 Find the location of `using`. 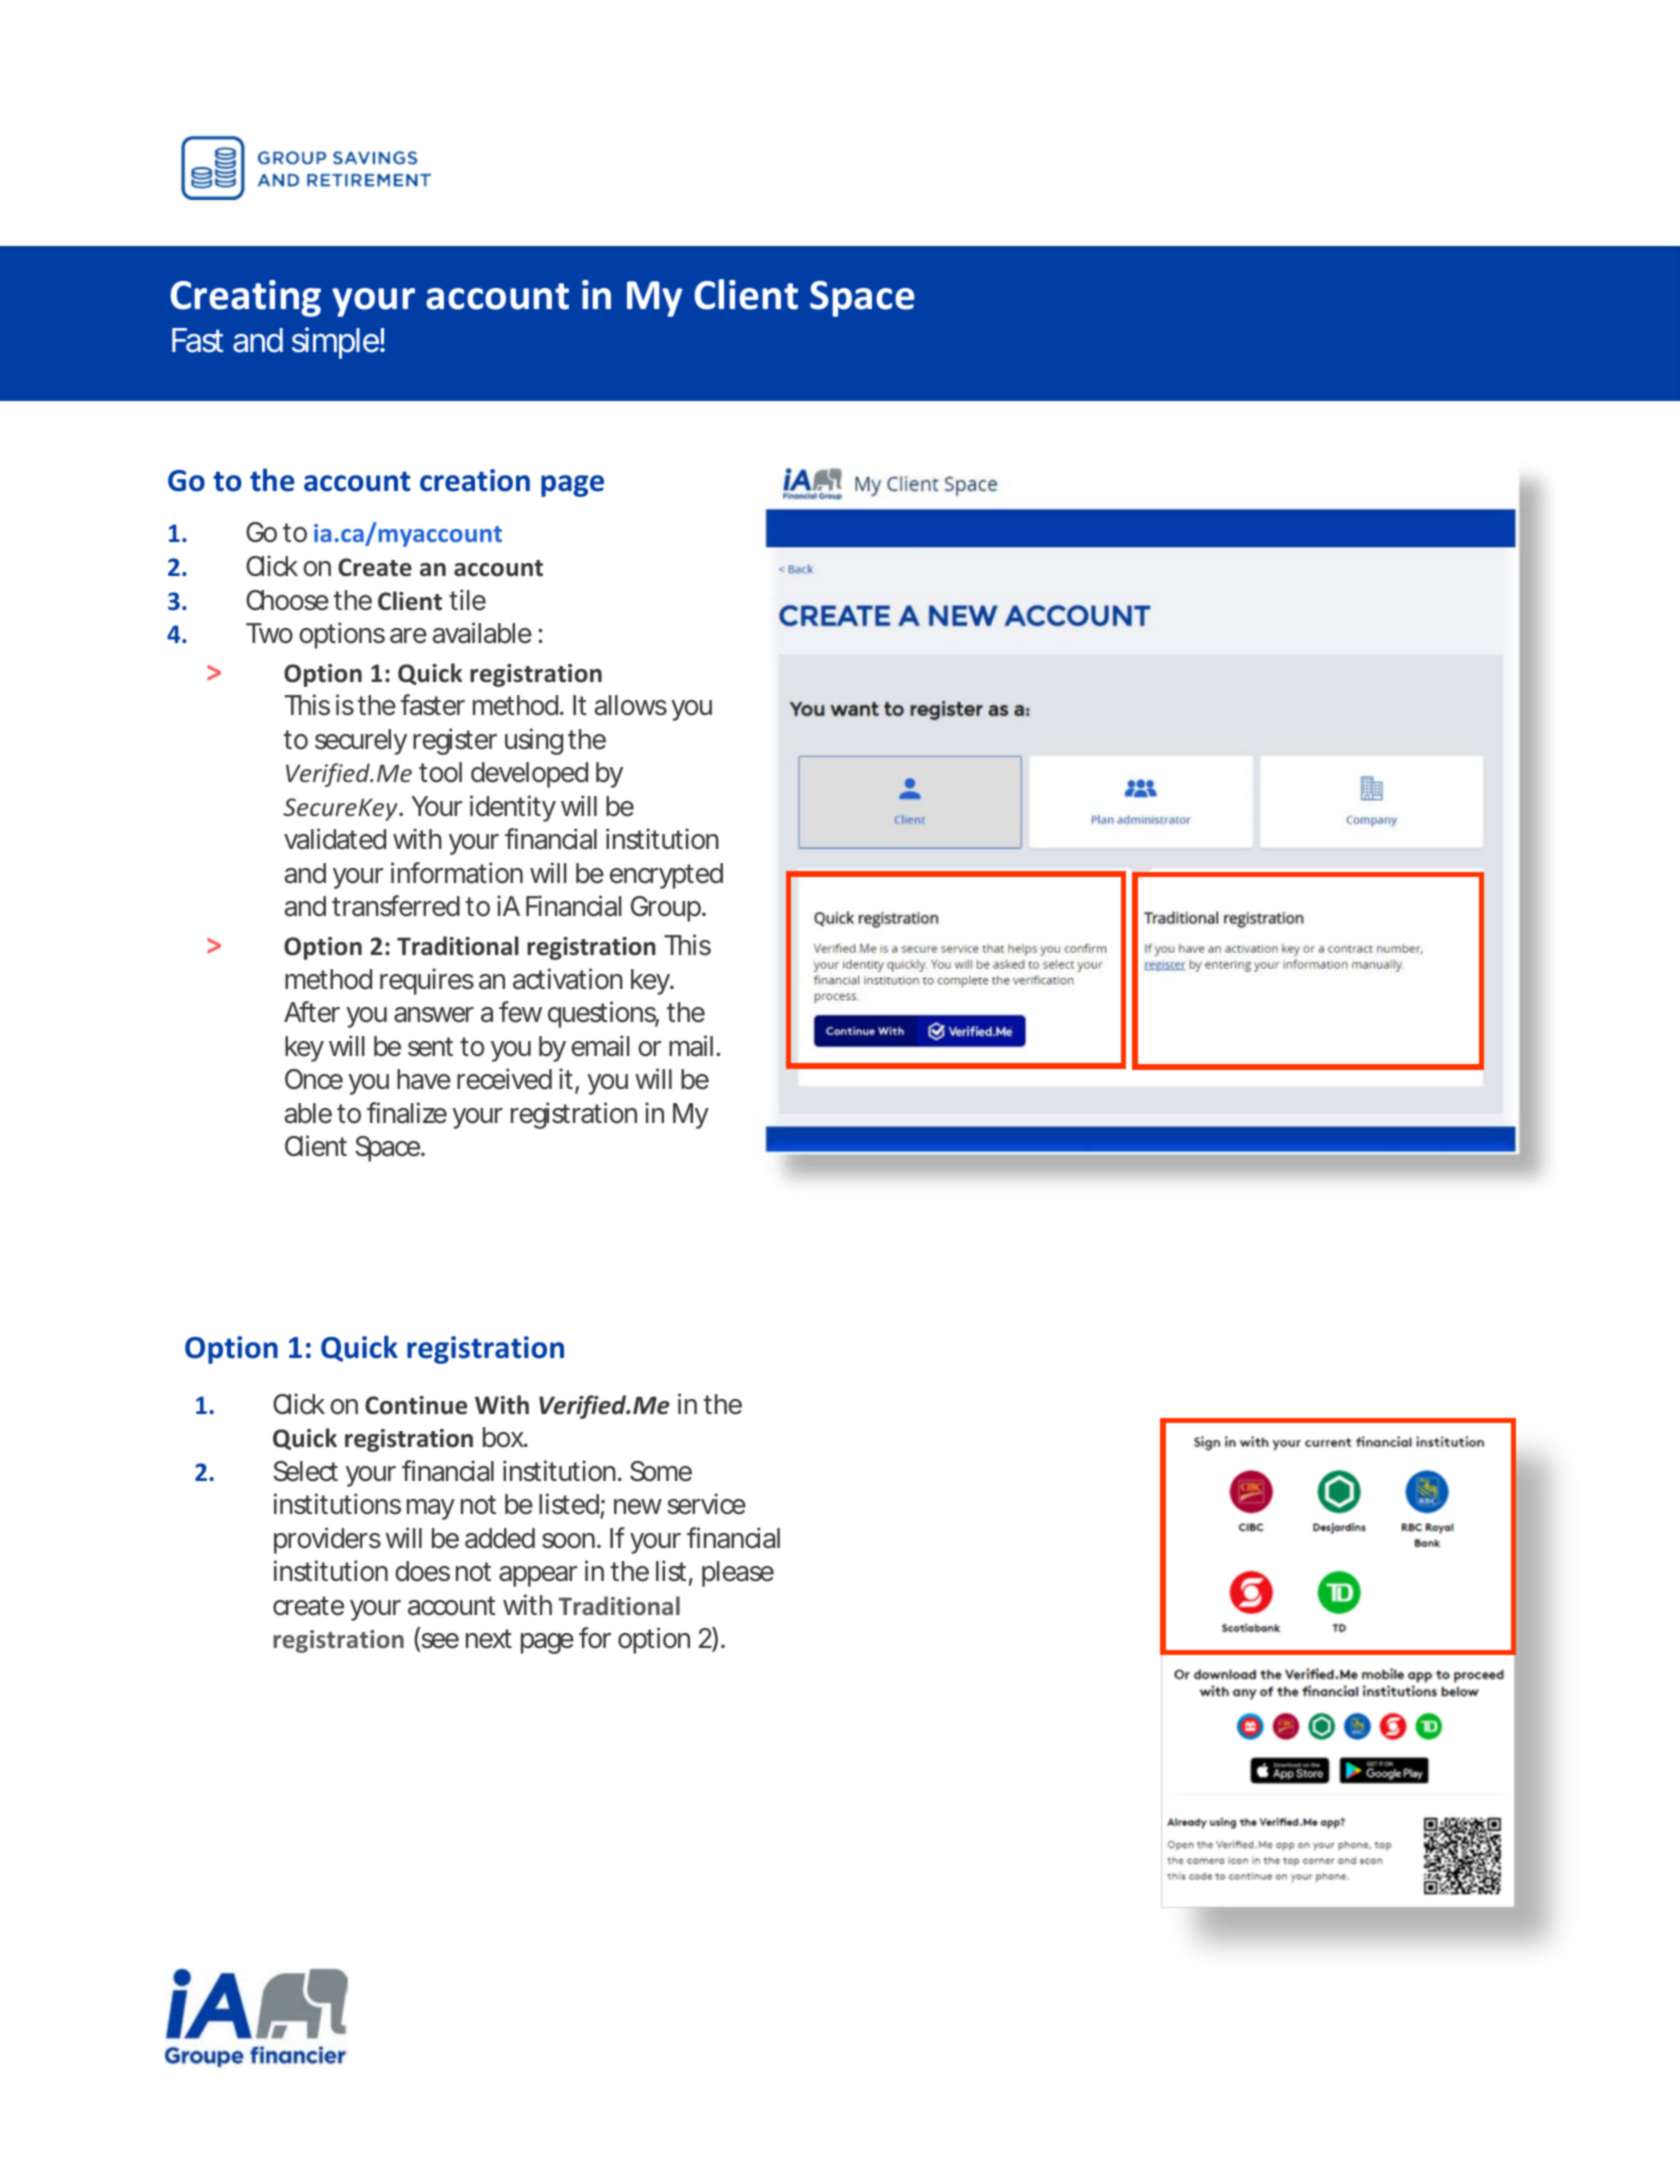

using is located at coordinates (534, 741).
